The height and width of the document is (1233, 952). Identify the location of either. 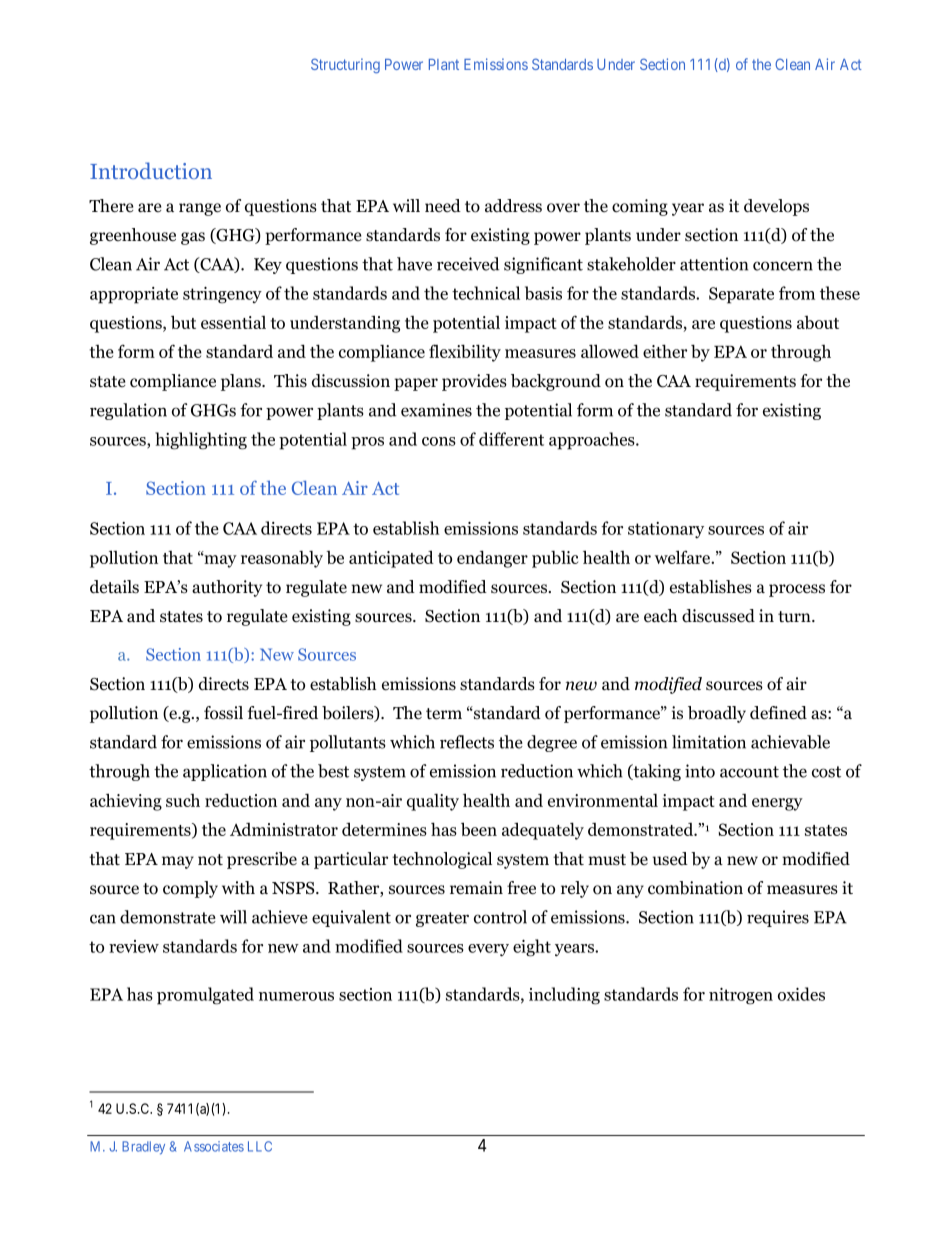
(665, 351).
